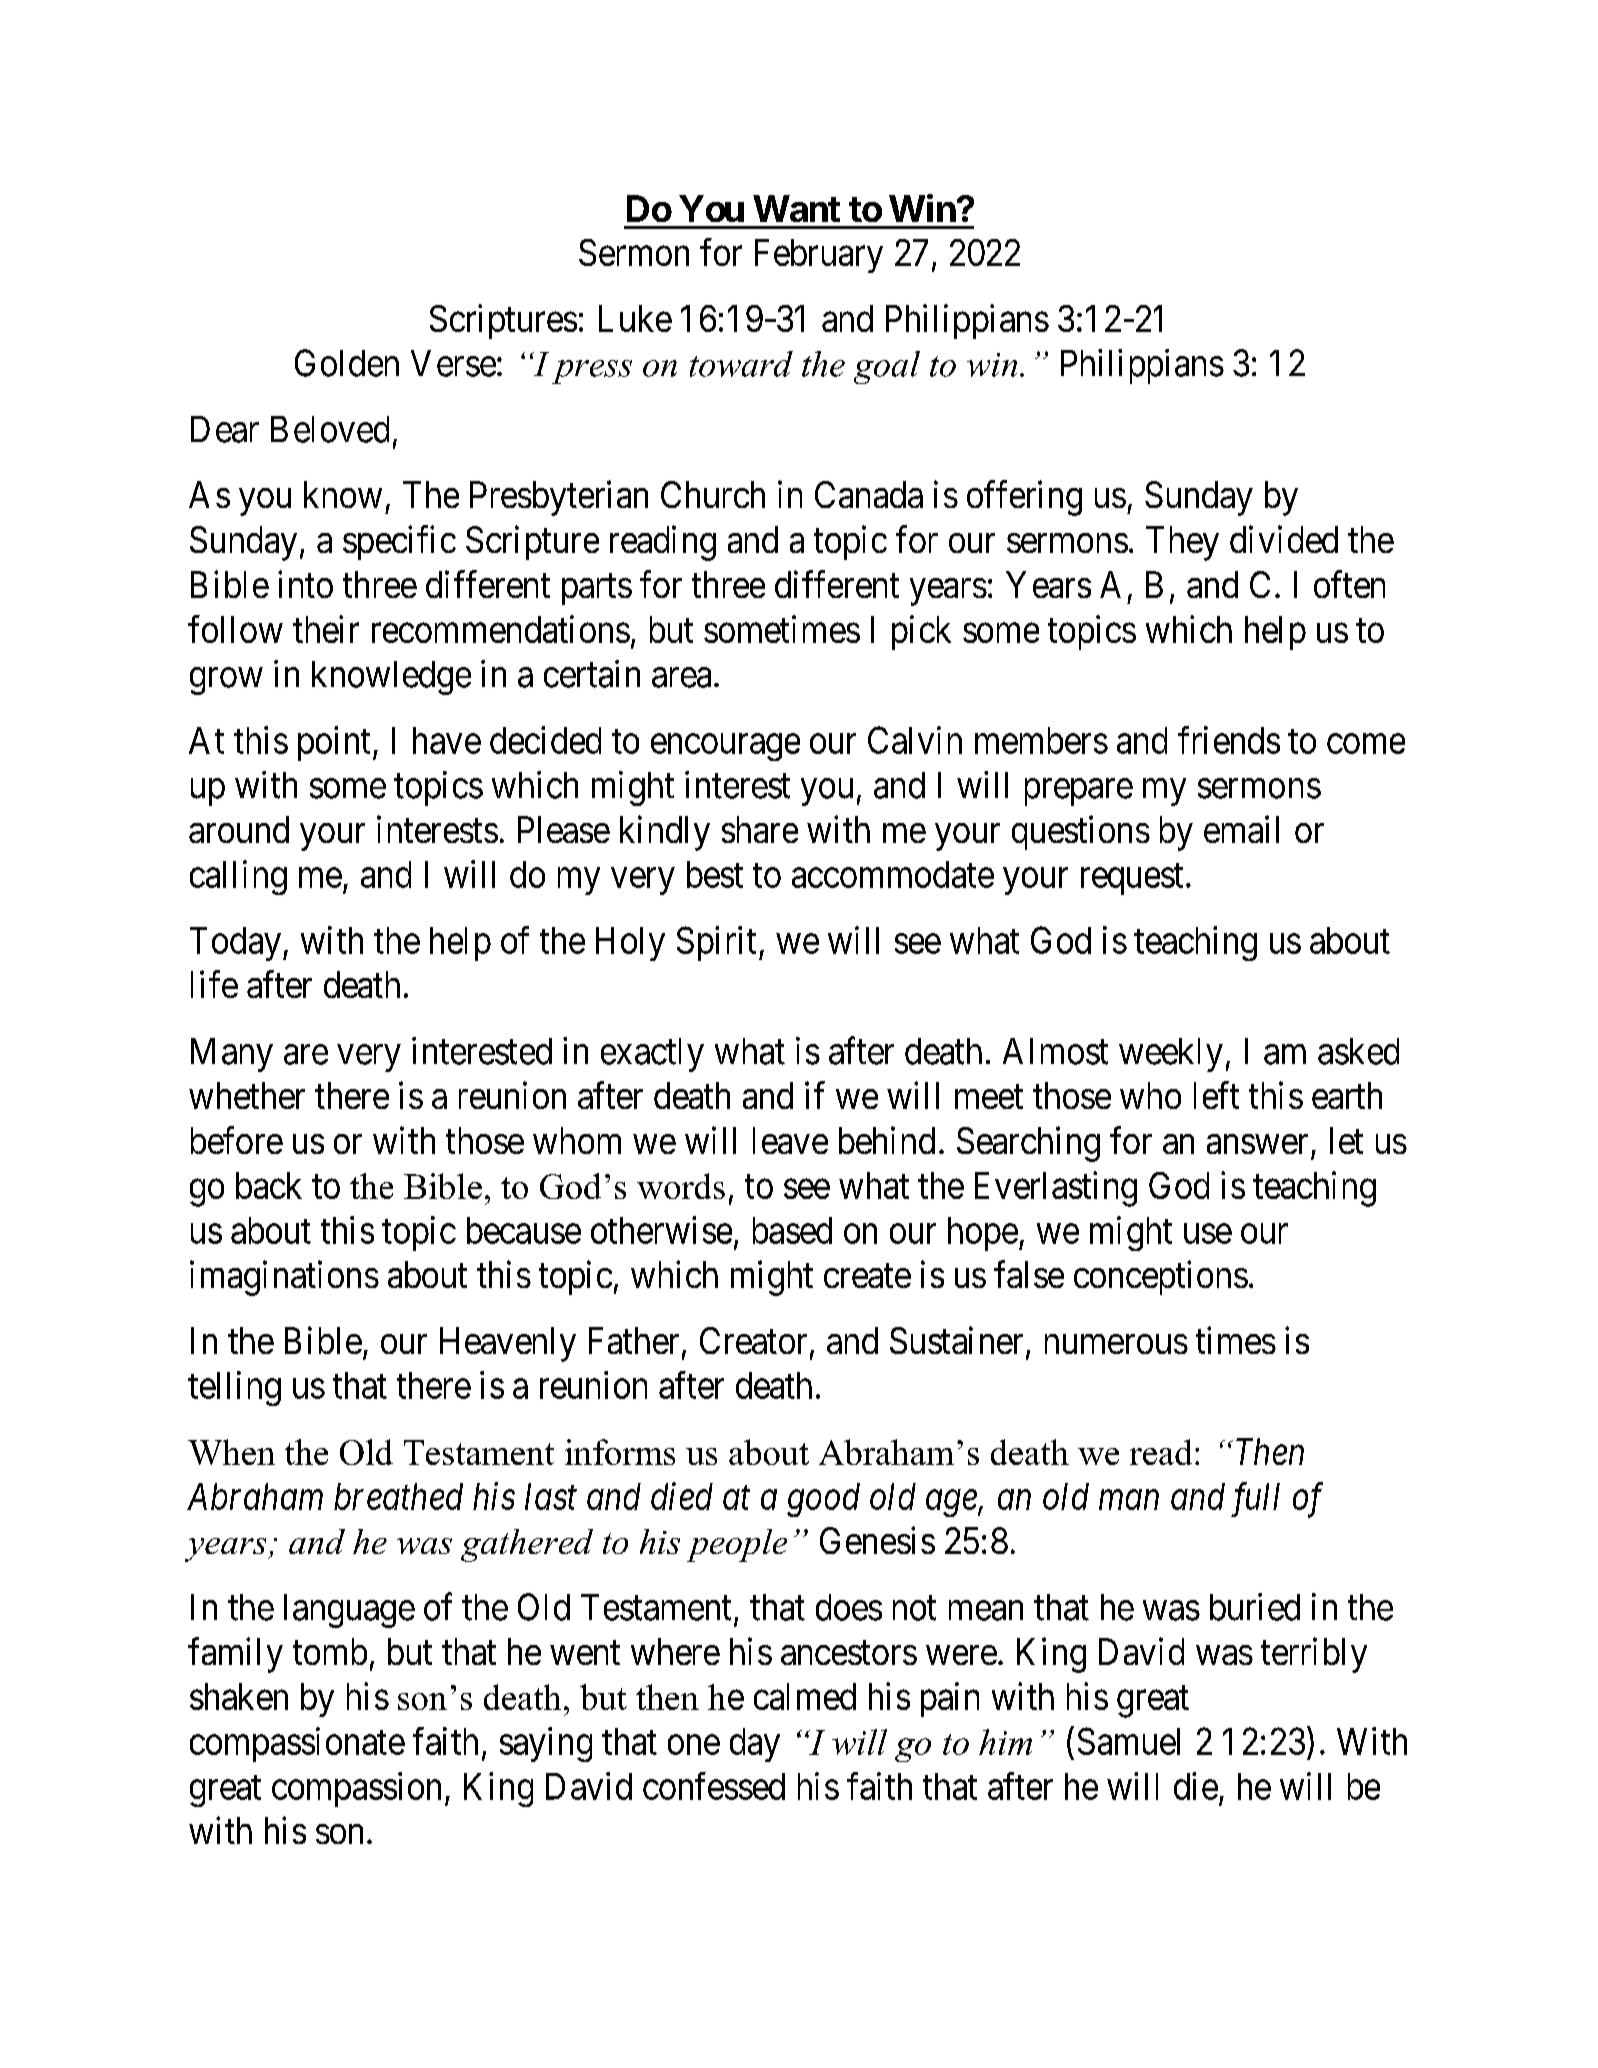  What do you see at coordinates (716, 943) in the screenshot?
I see `Spirit` at bounding box center [716, 943].
